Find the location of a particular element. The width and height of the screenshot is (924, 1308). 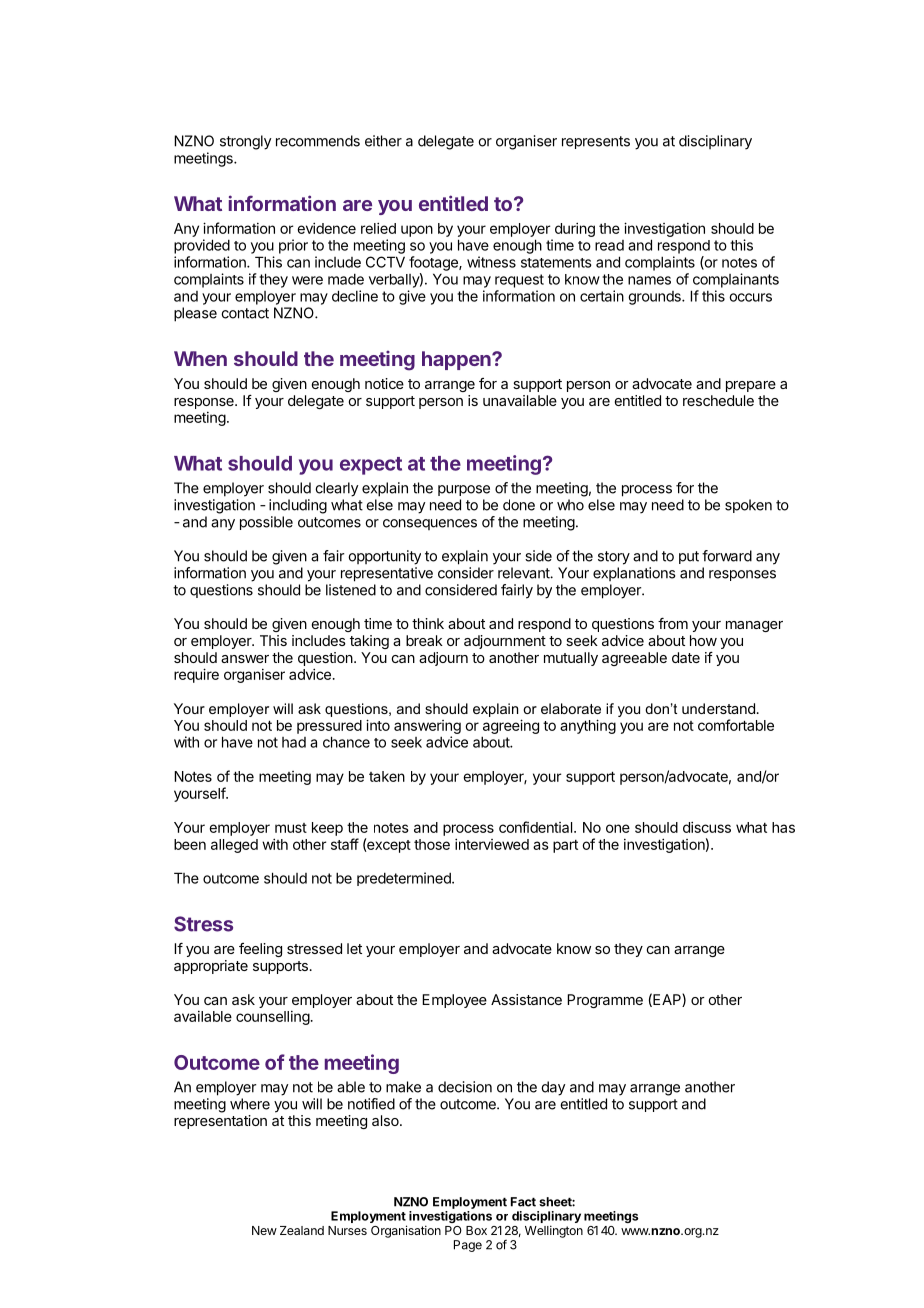

reschedule is located at coordinates (718, 400).
